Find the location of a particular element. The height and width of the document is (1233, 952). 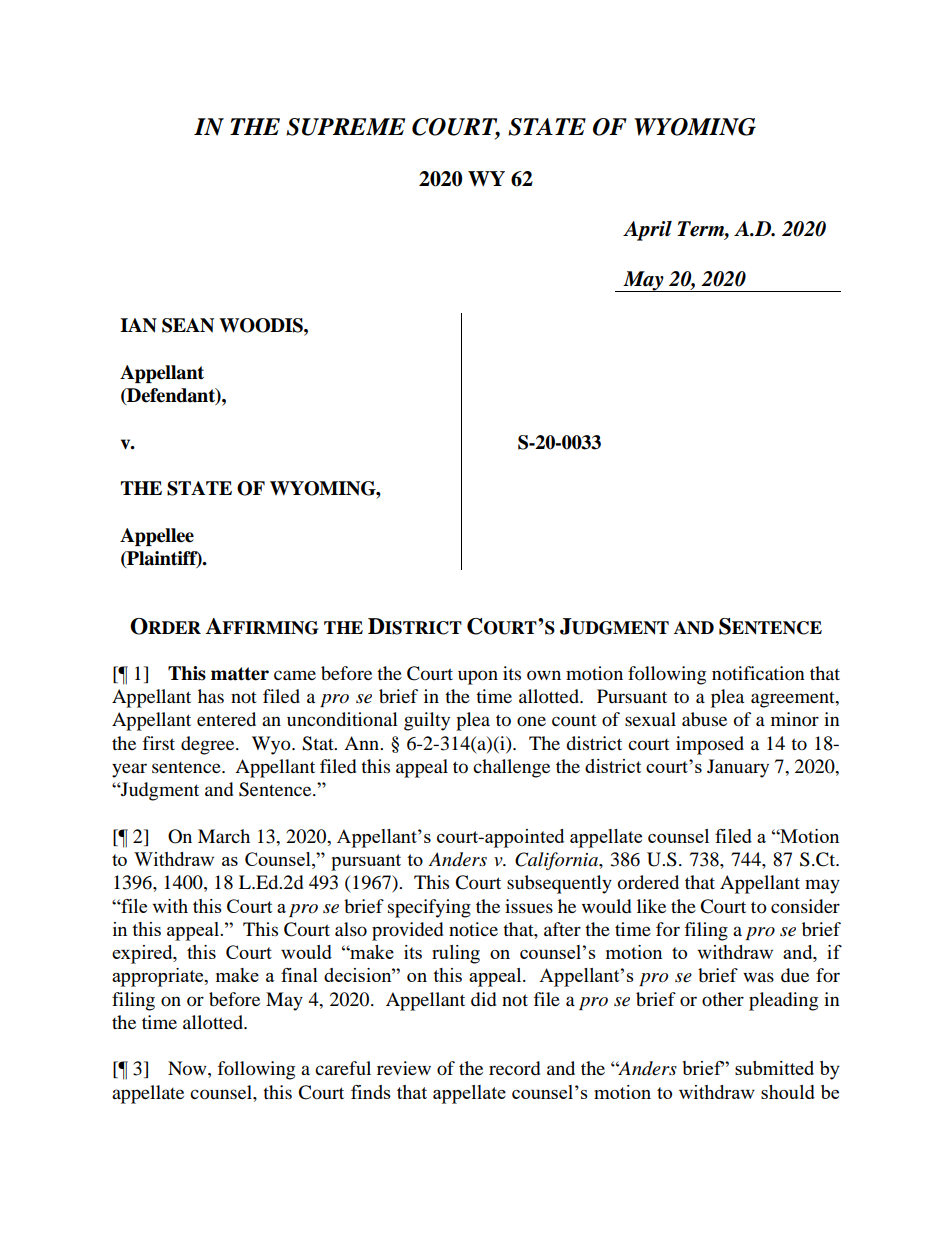

upon is located at coordinates (478, 677).
